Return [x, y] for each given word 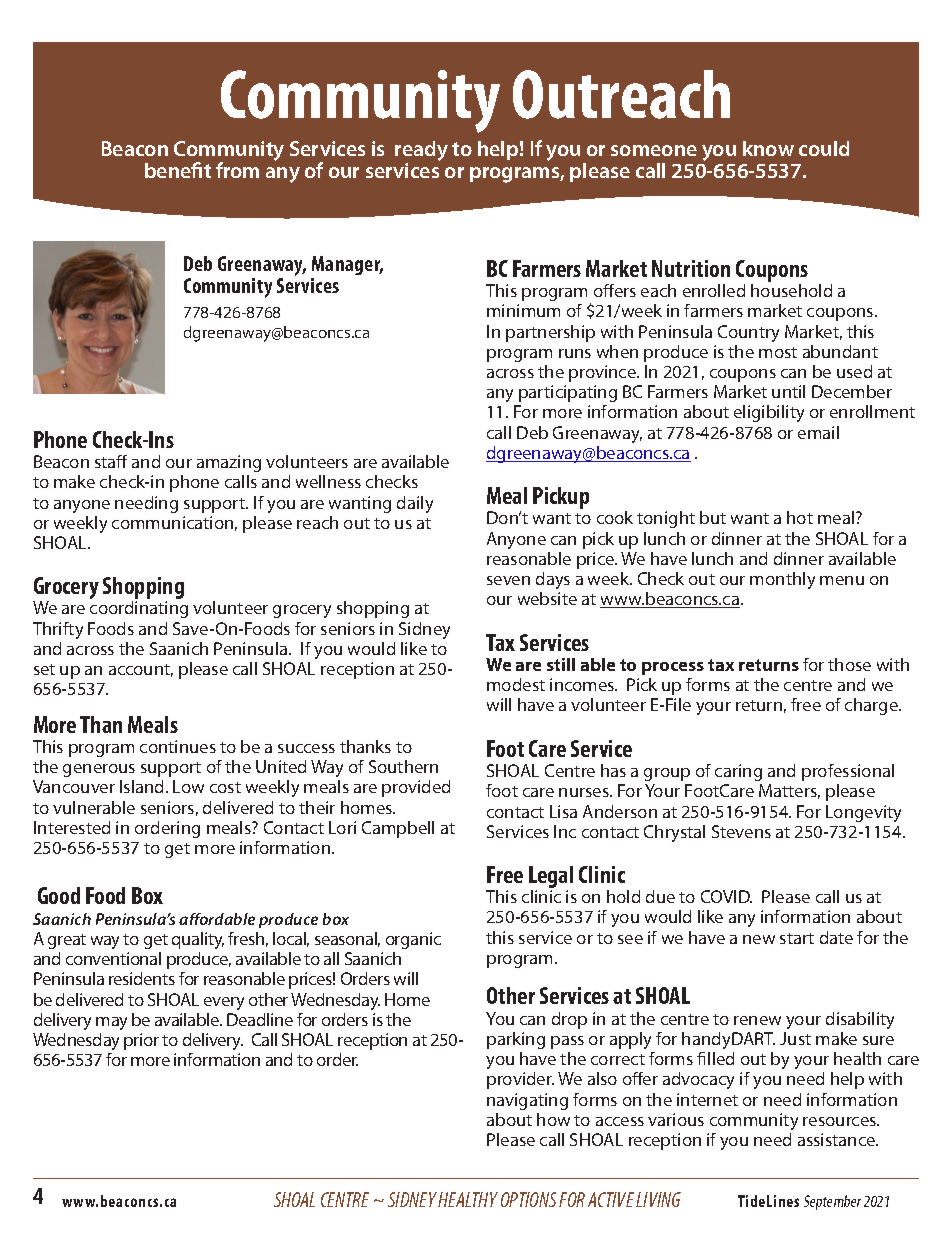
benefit [178, 170]
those [849, 664]
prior [141, 1041]
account [141, 670]
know [768, 148]
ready [421, 152]
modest [516, 684]
